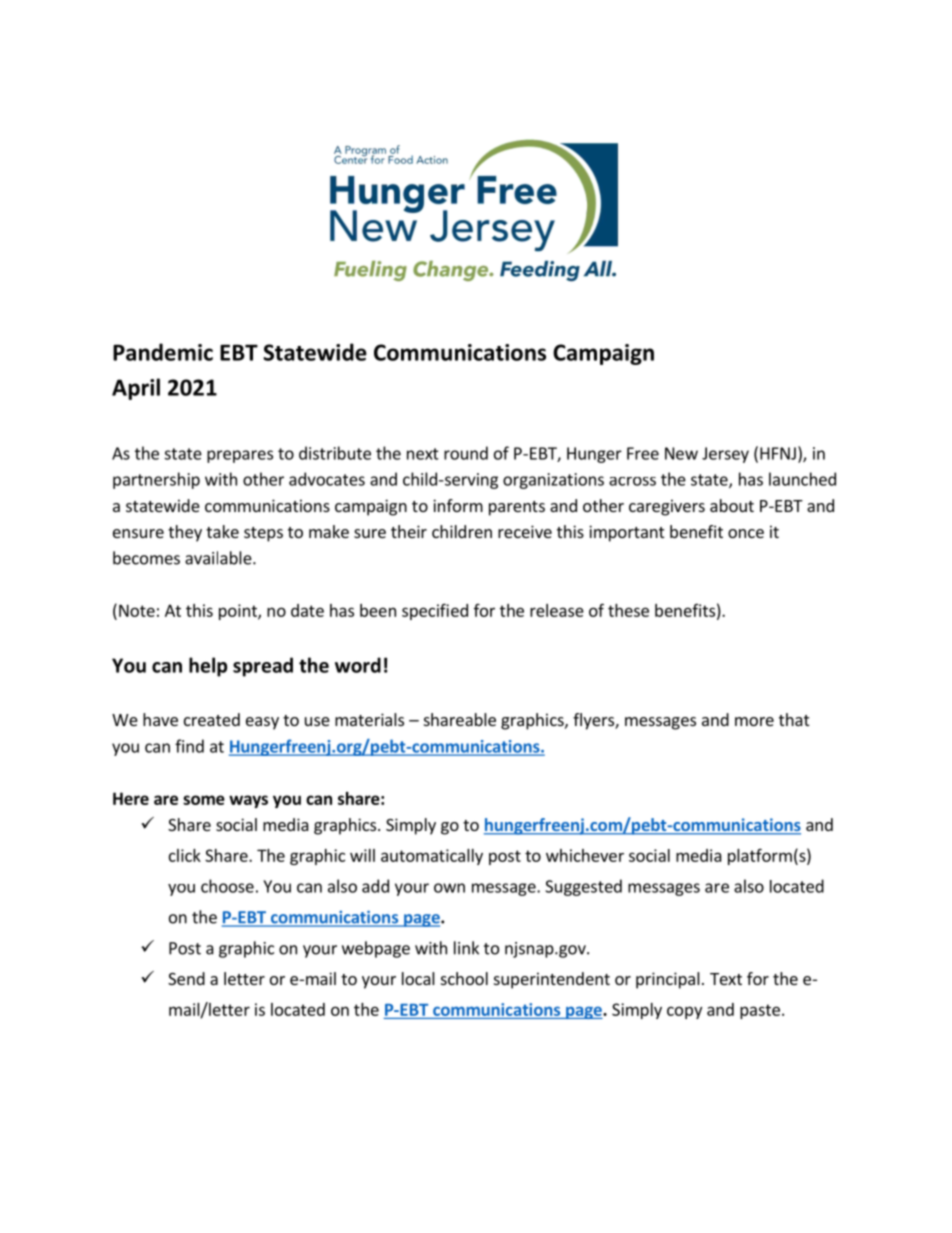 The height and width of the document is (1233, 952). I want to click on Jersey, so click(725, 455).
